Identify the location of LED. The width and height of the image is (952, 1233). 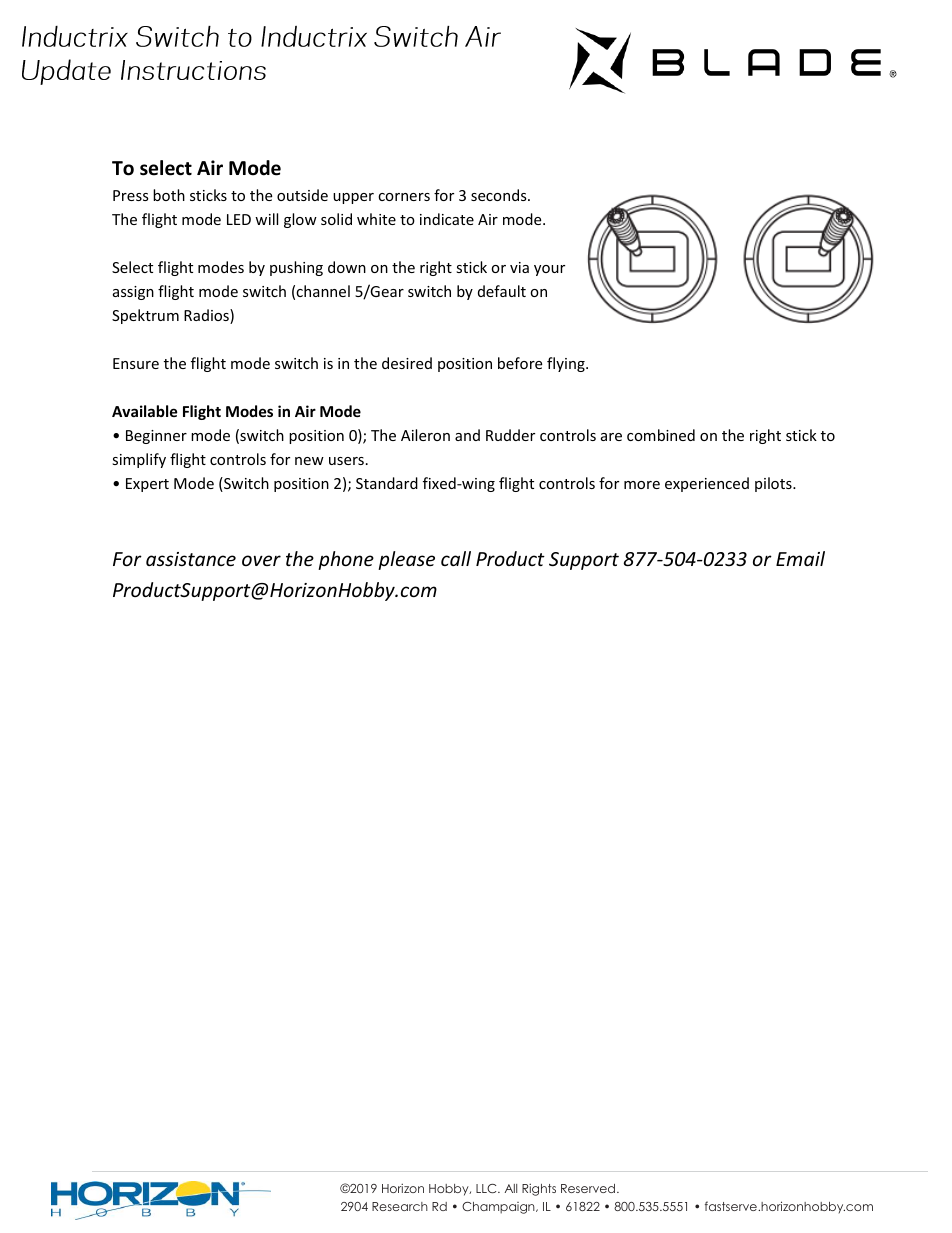
(239, 219).
